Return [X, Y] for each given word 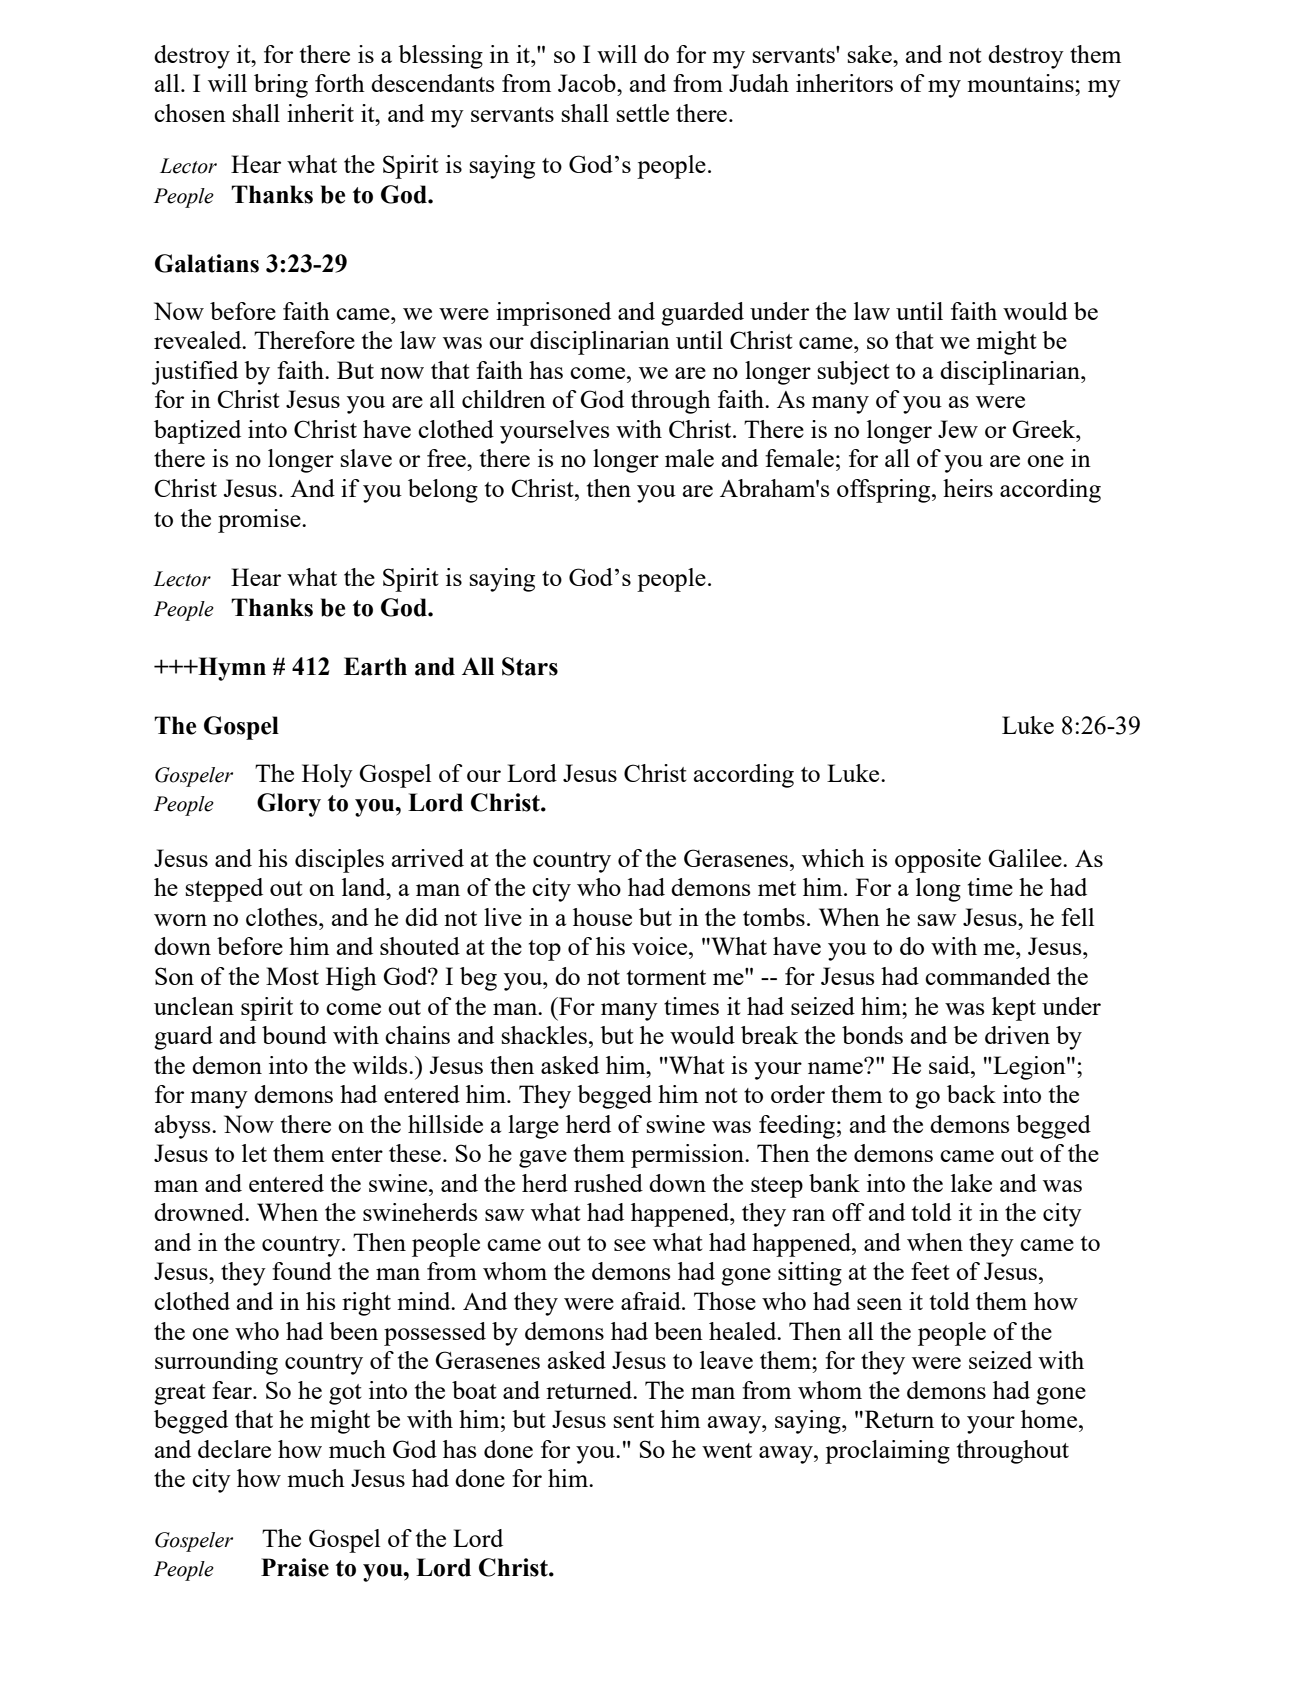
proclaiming [887, 1452]
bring [281, 86]
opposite [938, 861]
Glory [289, 805]
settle [643, 113]
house [602, 917]
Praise [295, 1567]
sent [634, 1420]
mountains [1022, 83]
